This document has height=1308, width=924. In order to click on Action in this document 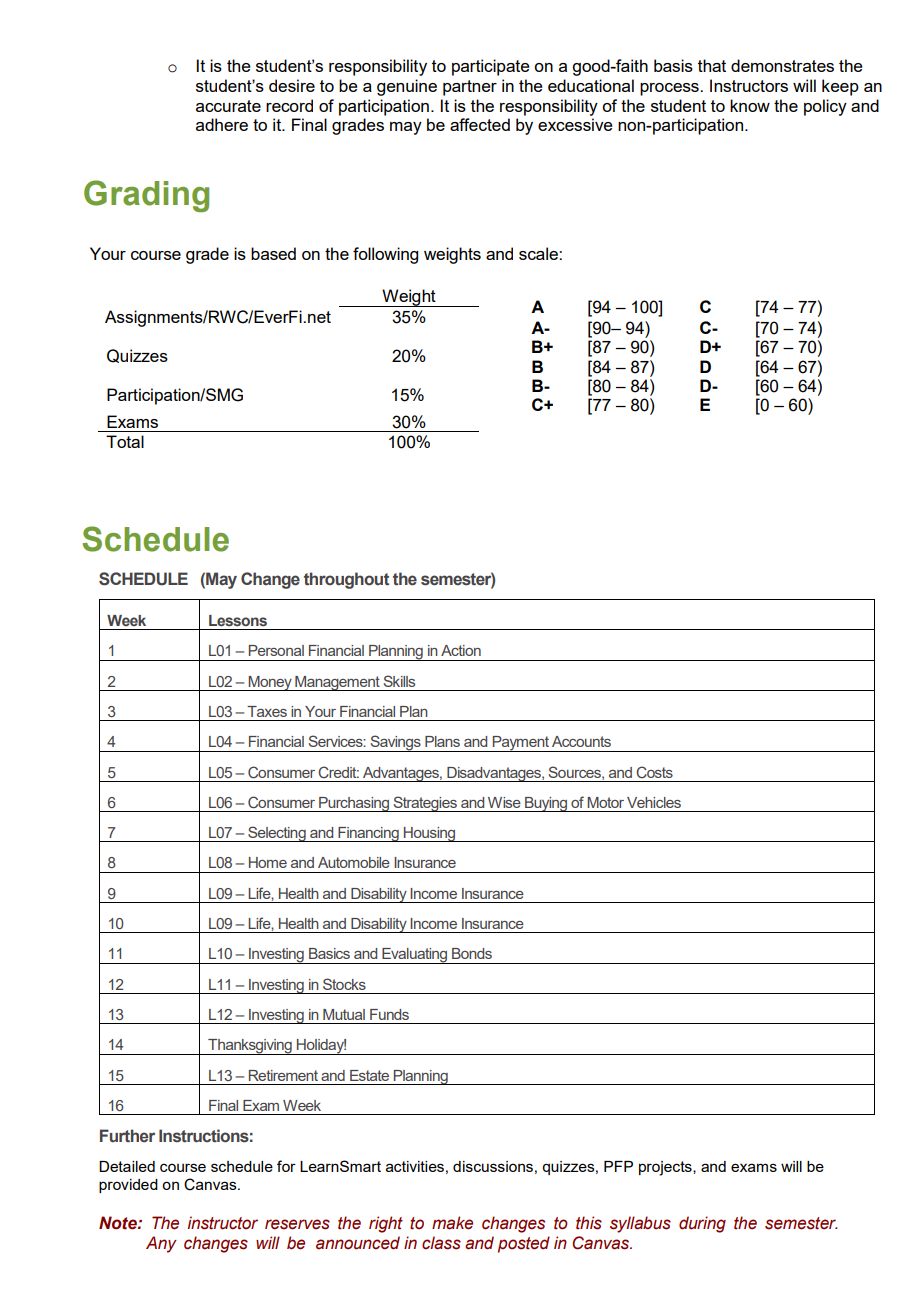, I will do `click(461, 650)`.
